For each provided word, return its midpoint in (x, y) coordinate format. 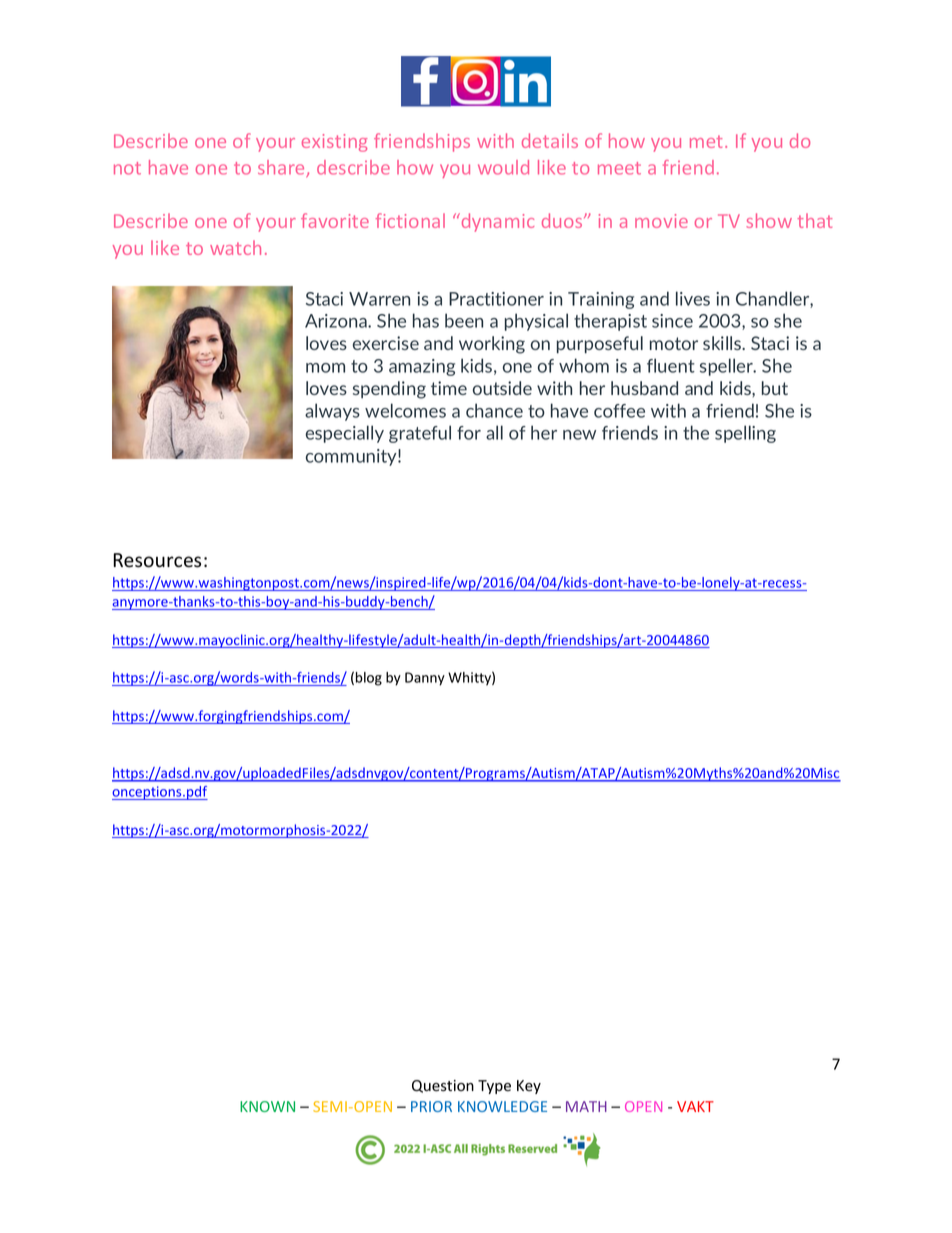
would (503, 167)
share (282, 168)
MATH (586, 1106)
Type (494, 1087)
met (706, 141)
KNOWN (267, 1106)
